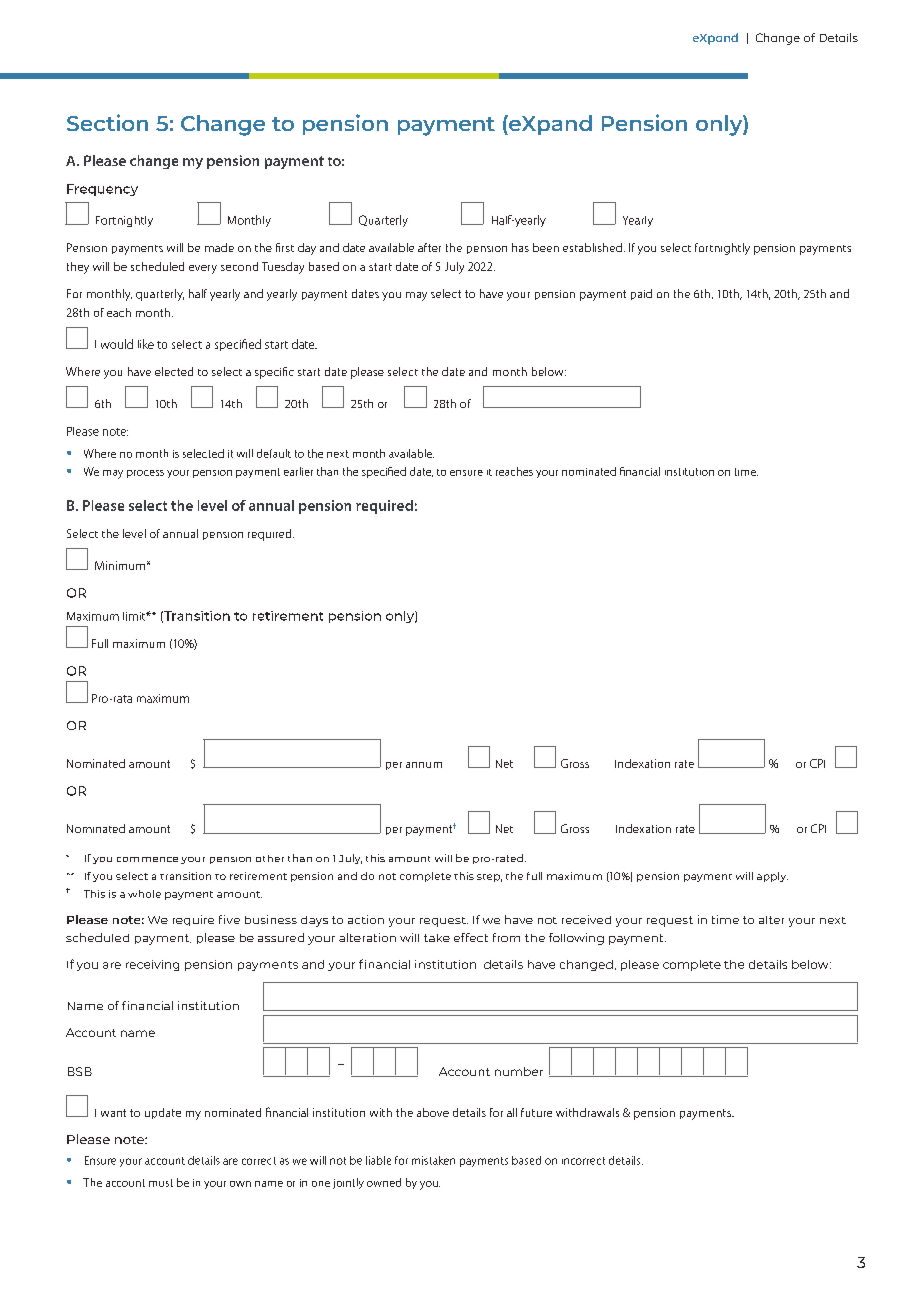  What do you see at coordinates (161, 1183) in the image?
I see `must` at bounding box center [161, 1183].
